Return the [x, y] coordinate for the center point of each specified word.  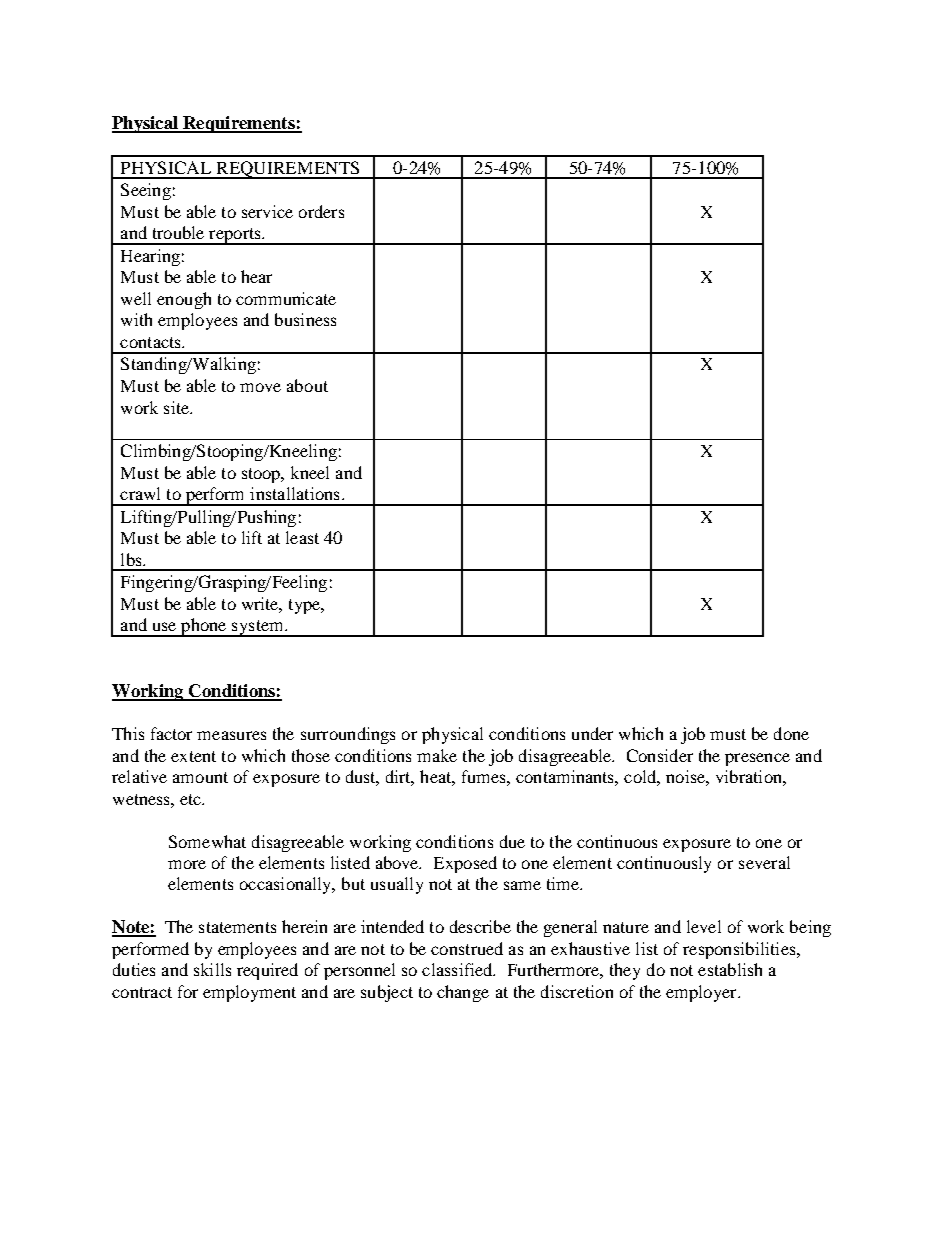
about [307, 385]
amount [200, 777]
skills [212, 969]
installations [294, 493]
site [177, 407]
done [791, 733]
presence [757, 759]
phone [204, 627]
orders [321, 211]
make [437, 755]
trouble [178, 232]
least [302, 537]
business [305, 319]
